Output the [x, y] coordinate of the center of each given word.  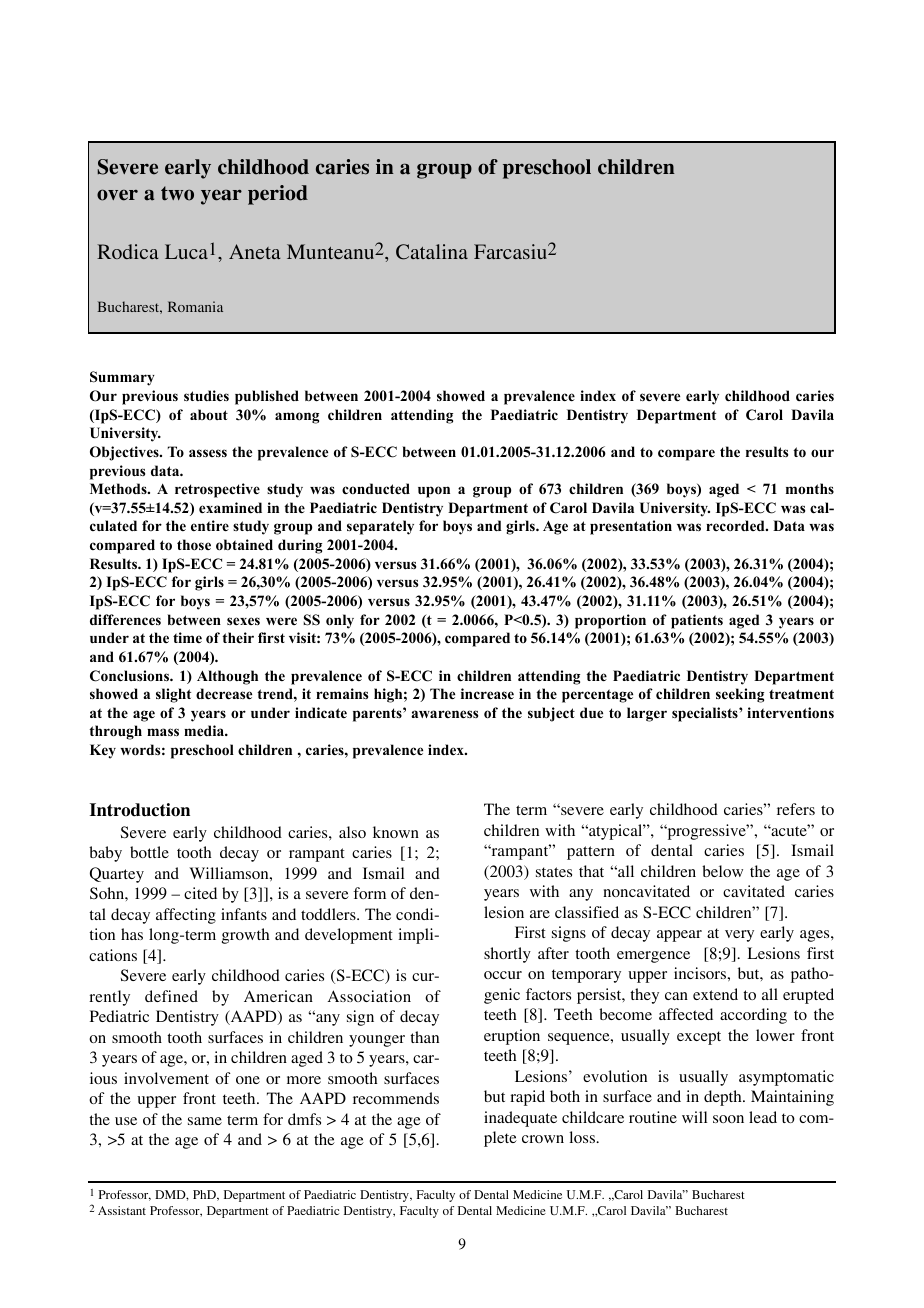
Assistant [122, 1210]
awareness [444, 714]
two [177, 193]
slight [173, 695]
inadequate [520, 1119]
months [810, 488]
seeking [740, 695]
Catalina [432, 252]
